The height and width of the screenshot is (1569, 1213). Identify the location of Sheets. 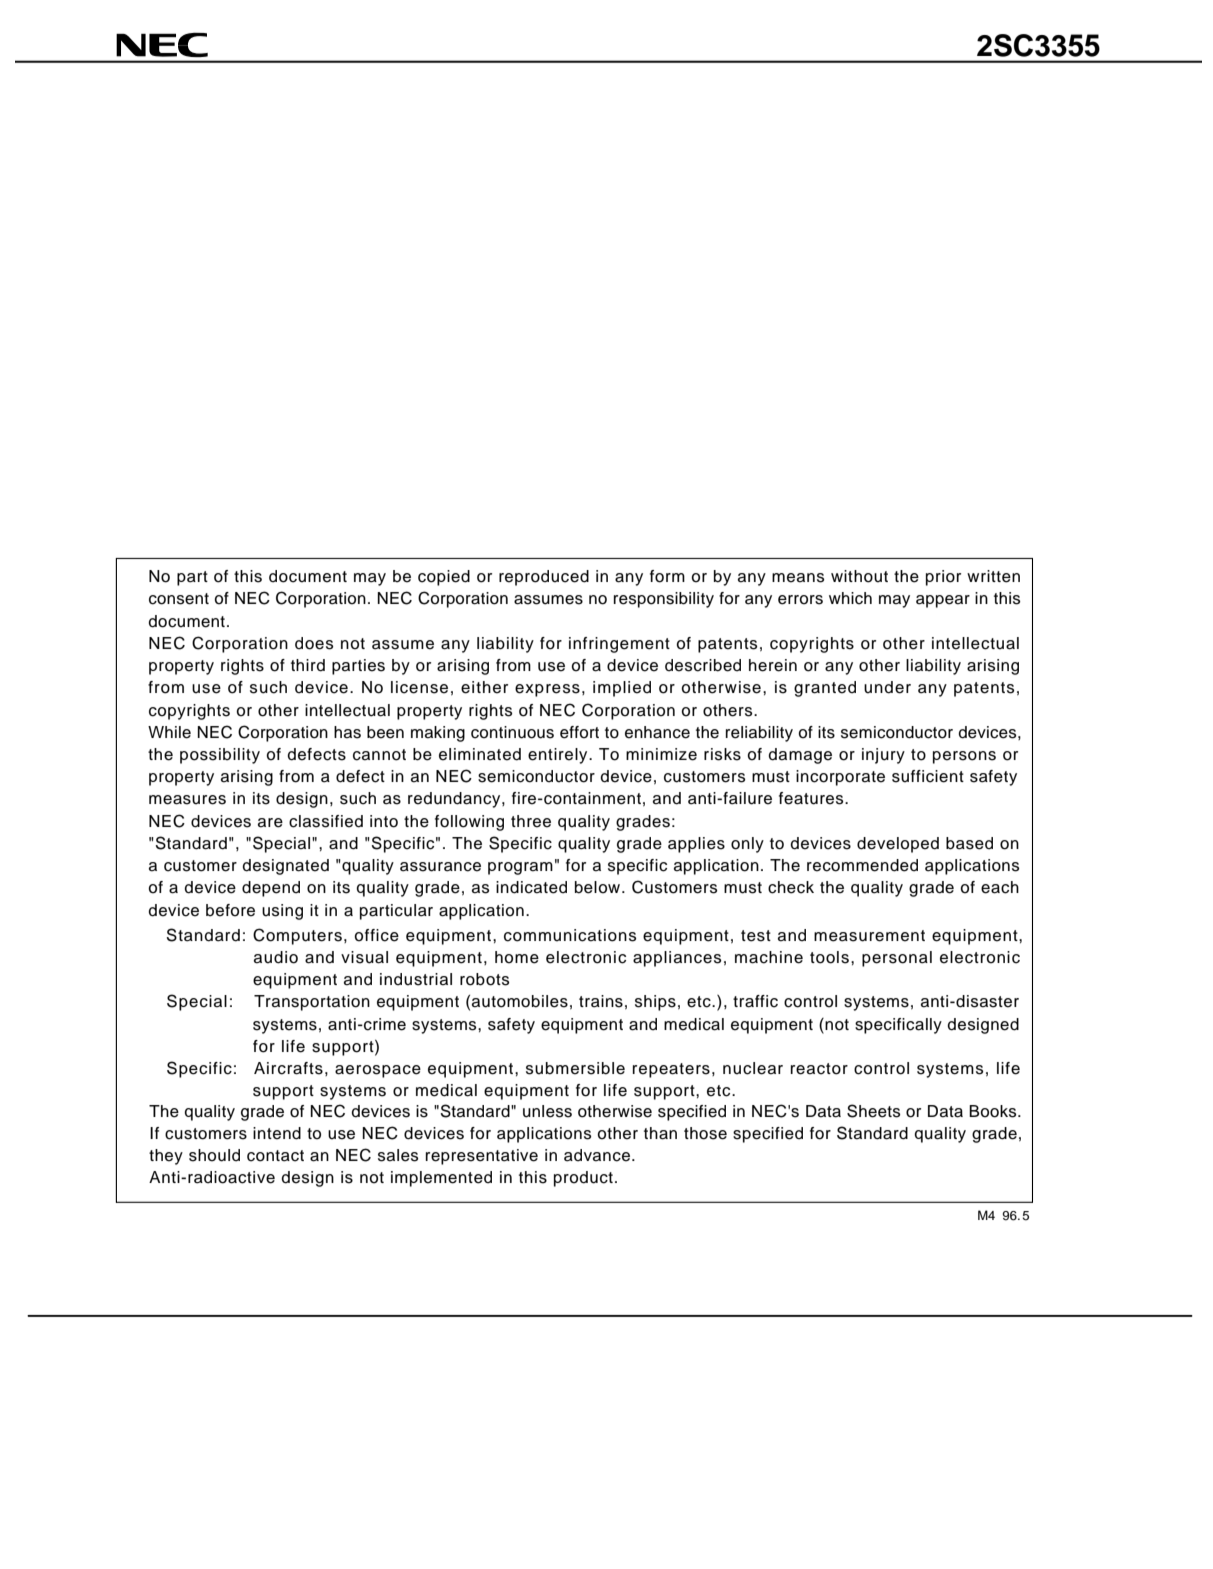
(873, 1111).
